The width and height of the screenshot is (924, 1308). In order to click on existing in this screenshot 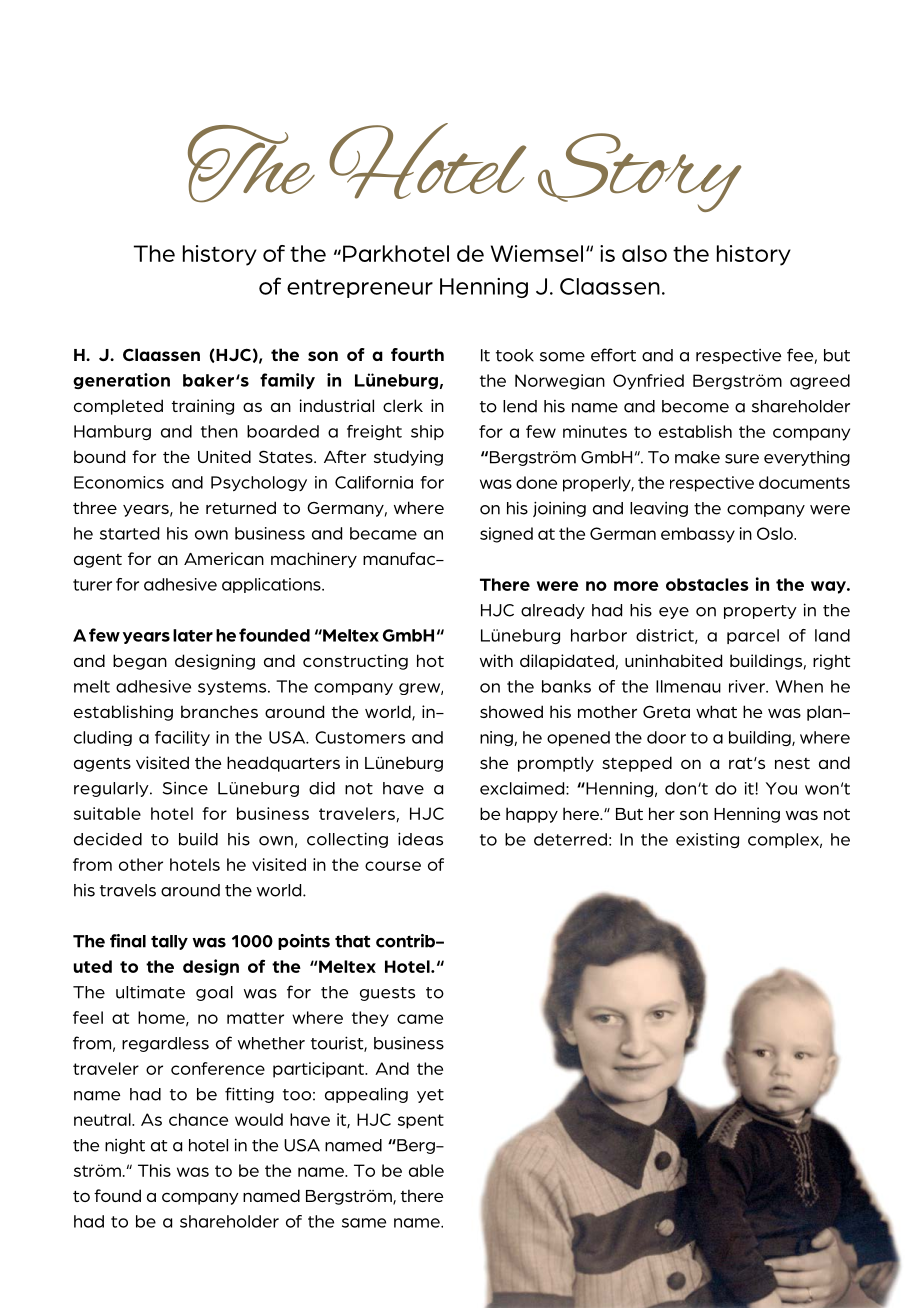, I will do `click(707, 841)`.
